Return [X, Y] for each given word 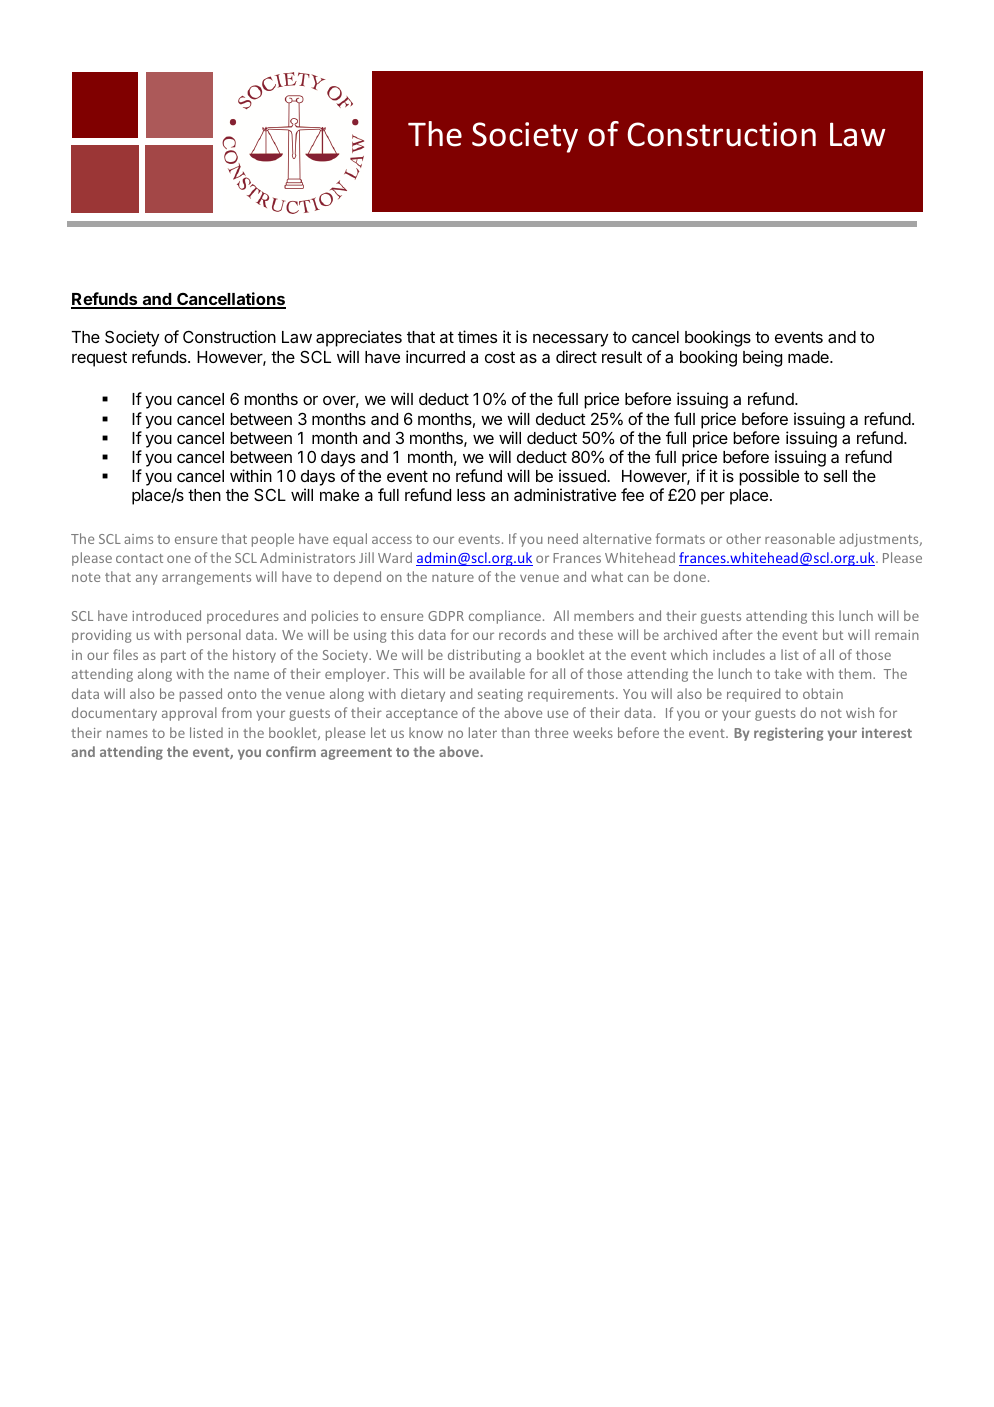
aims [138, 539]
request [99, 359]
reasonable [800, 538]
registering [789, 734]
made [809, 357]
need [563, 538]
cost [500, 357]
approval [189, 714]
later [483, 732]
